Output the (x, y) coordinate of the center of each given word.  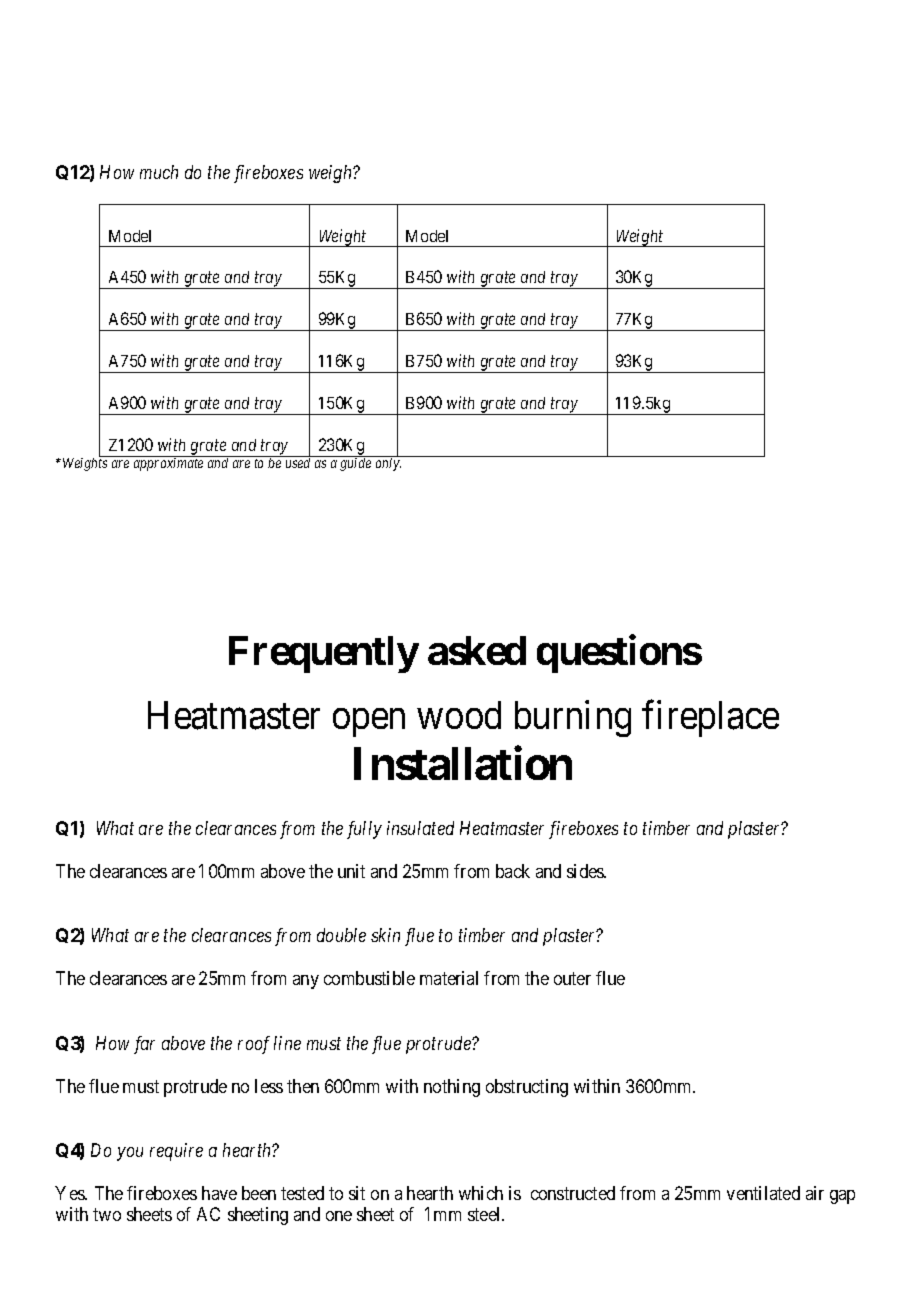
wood (459, 715)
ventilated (763, 1193)
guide (355, 464)
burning (573, 719)
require (176, 1152)
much (159, 172)
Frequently (324, 654)
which (481, 1193)
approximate (168, 464)
